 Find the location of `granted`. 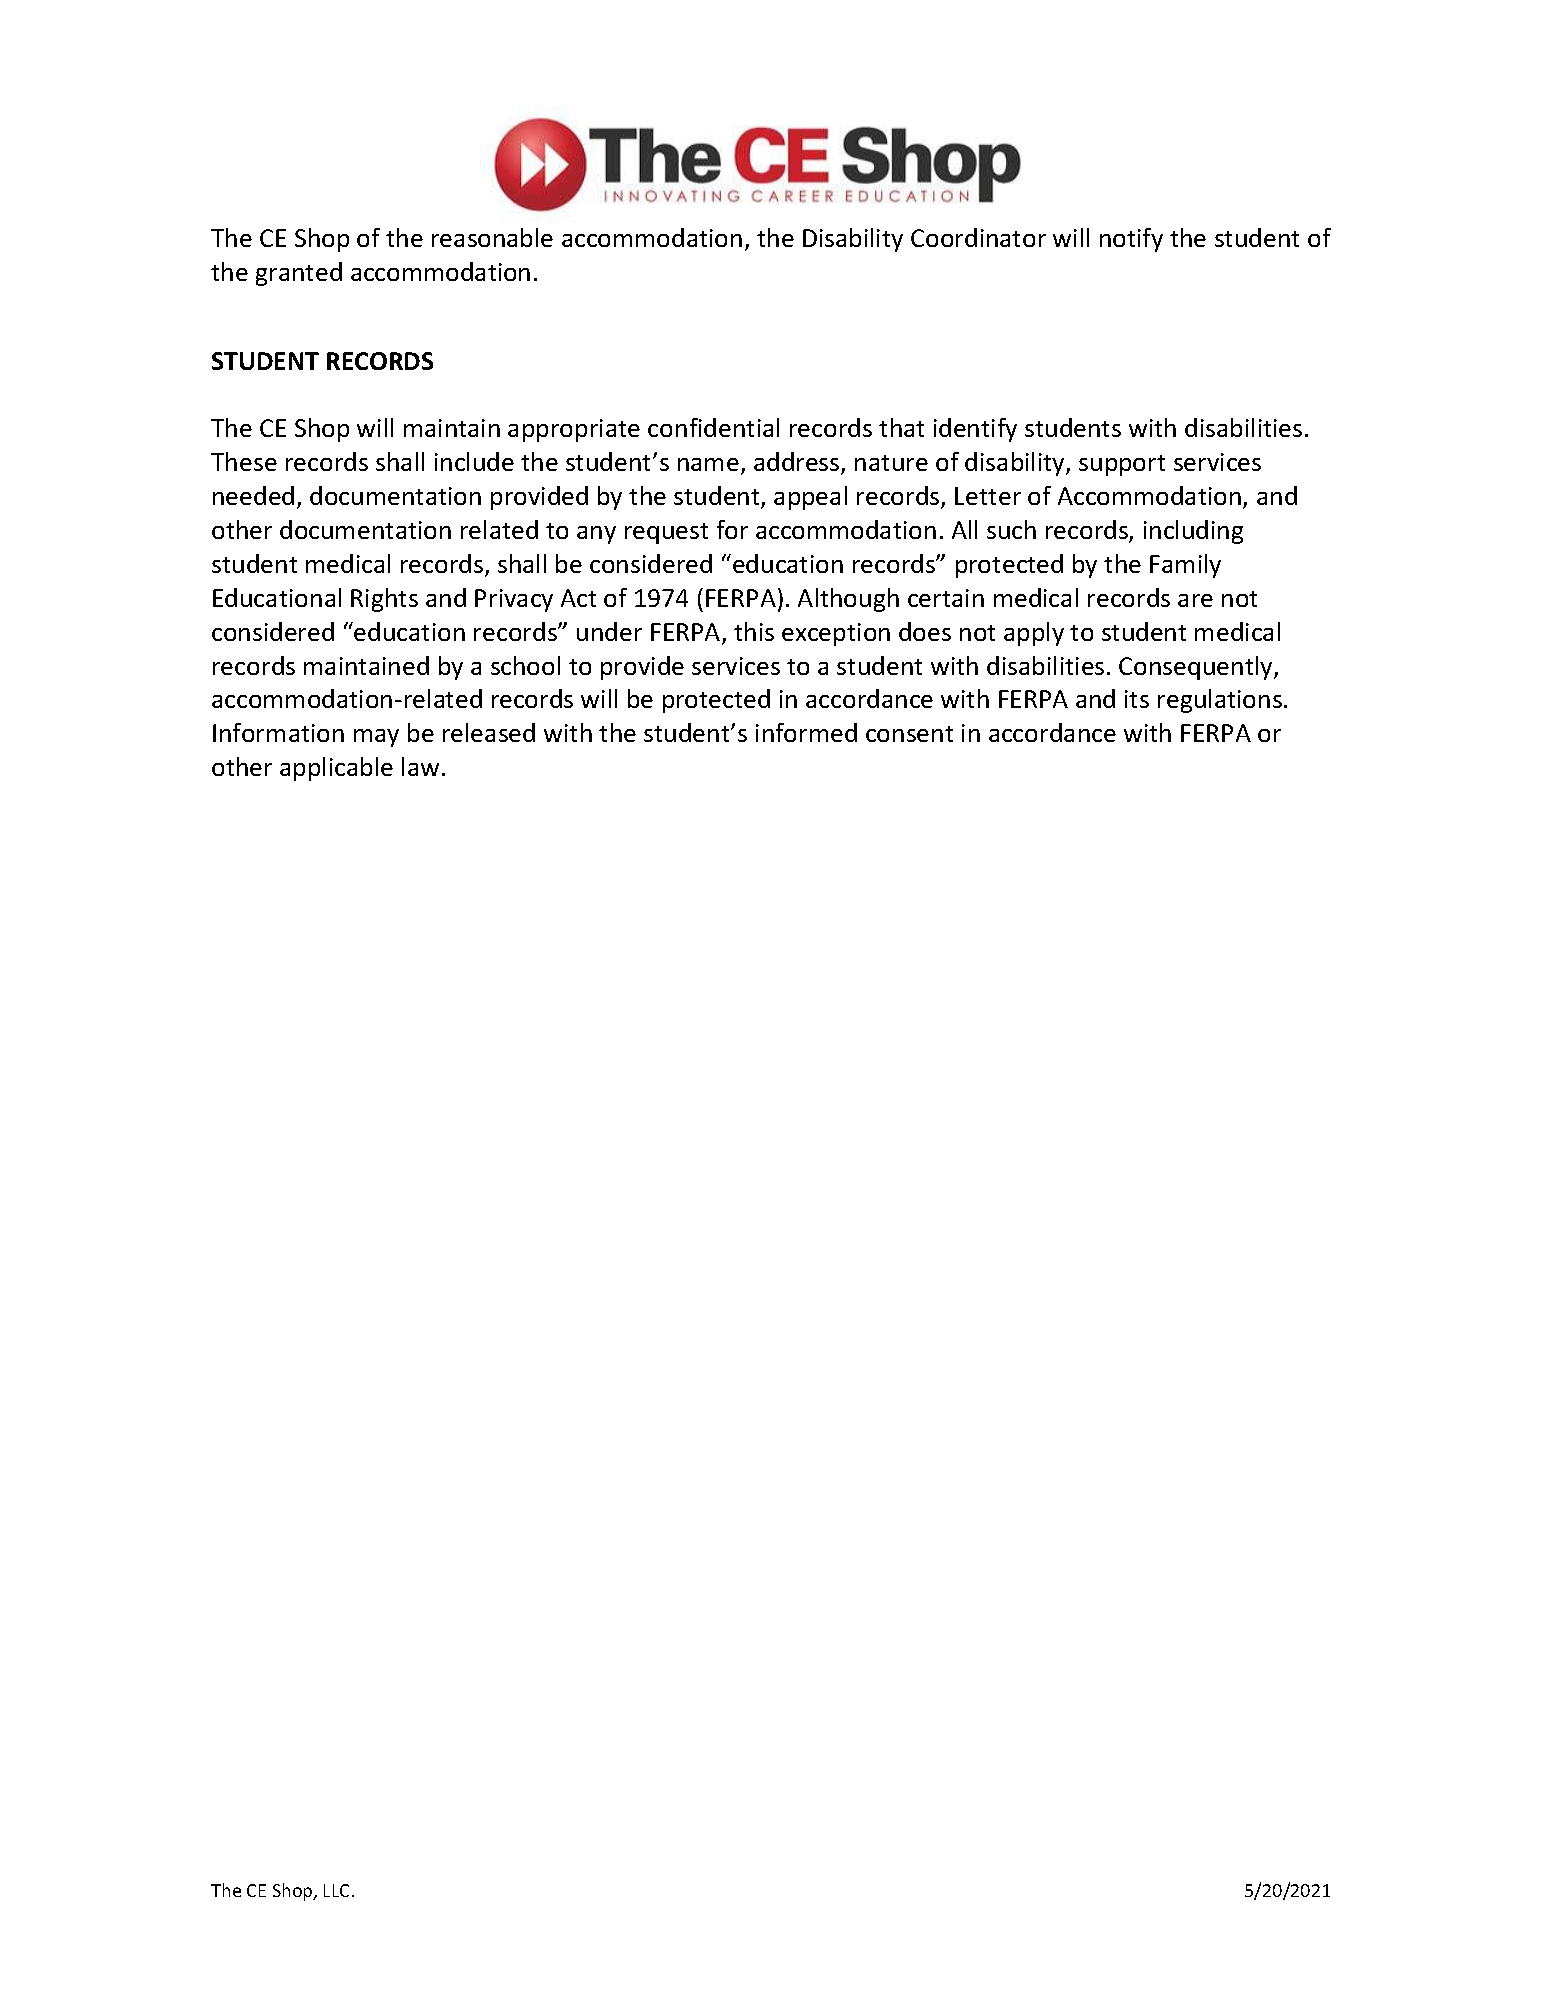

granted is located at coordinates (299, 274).
